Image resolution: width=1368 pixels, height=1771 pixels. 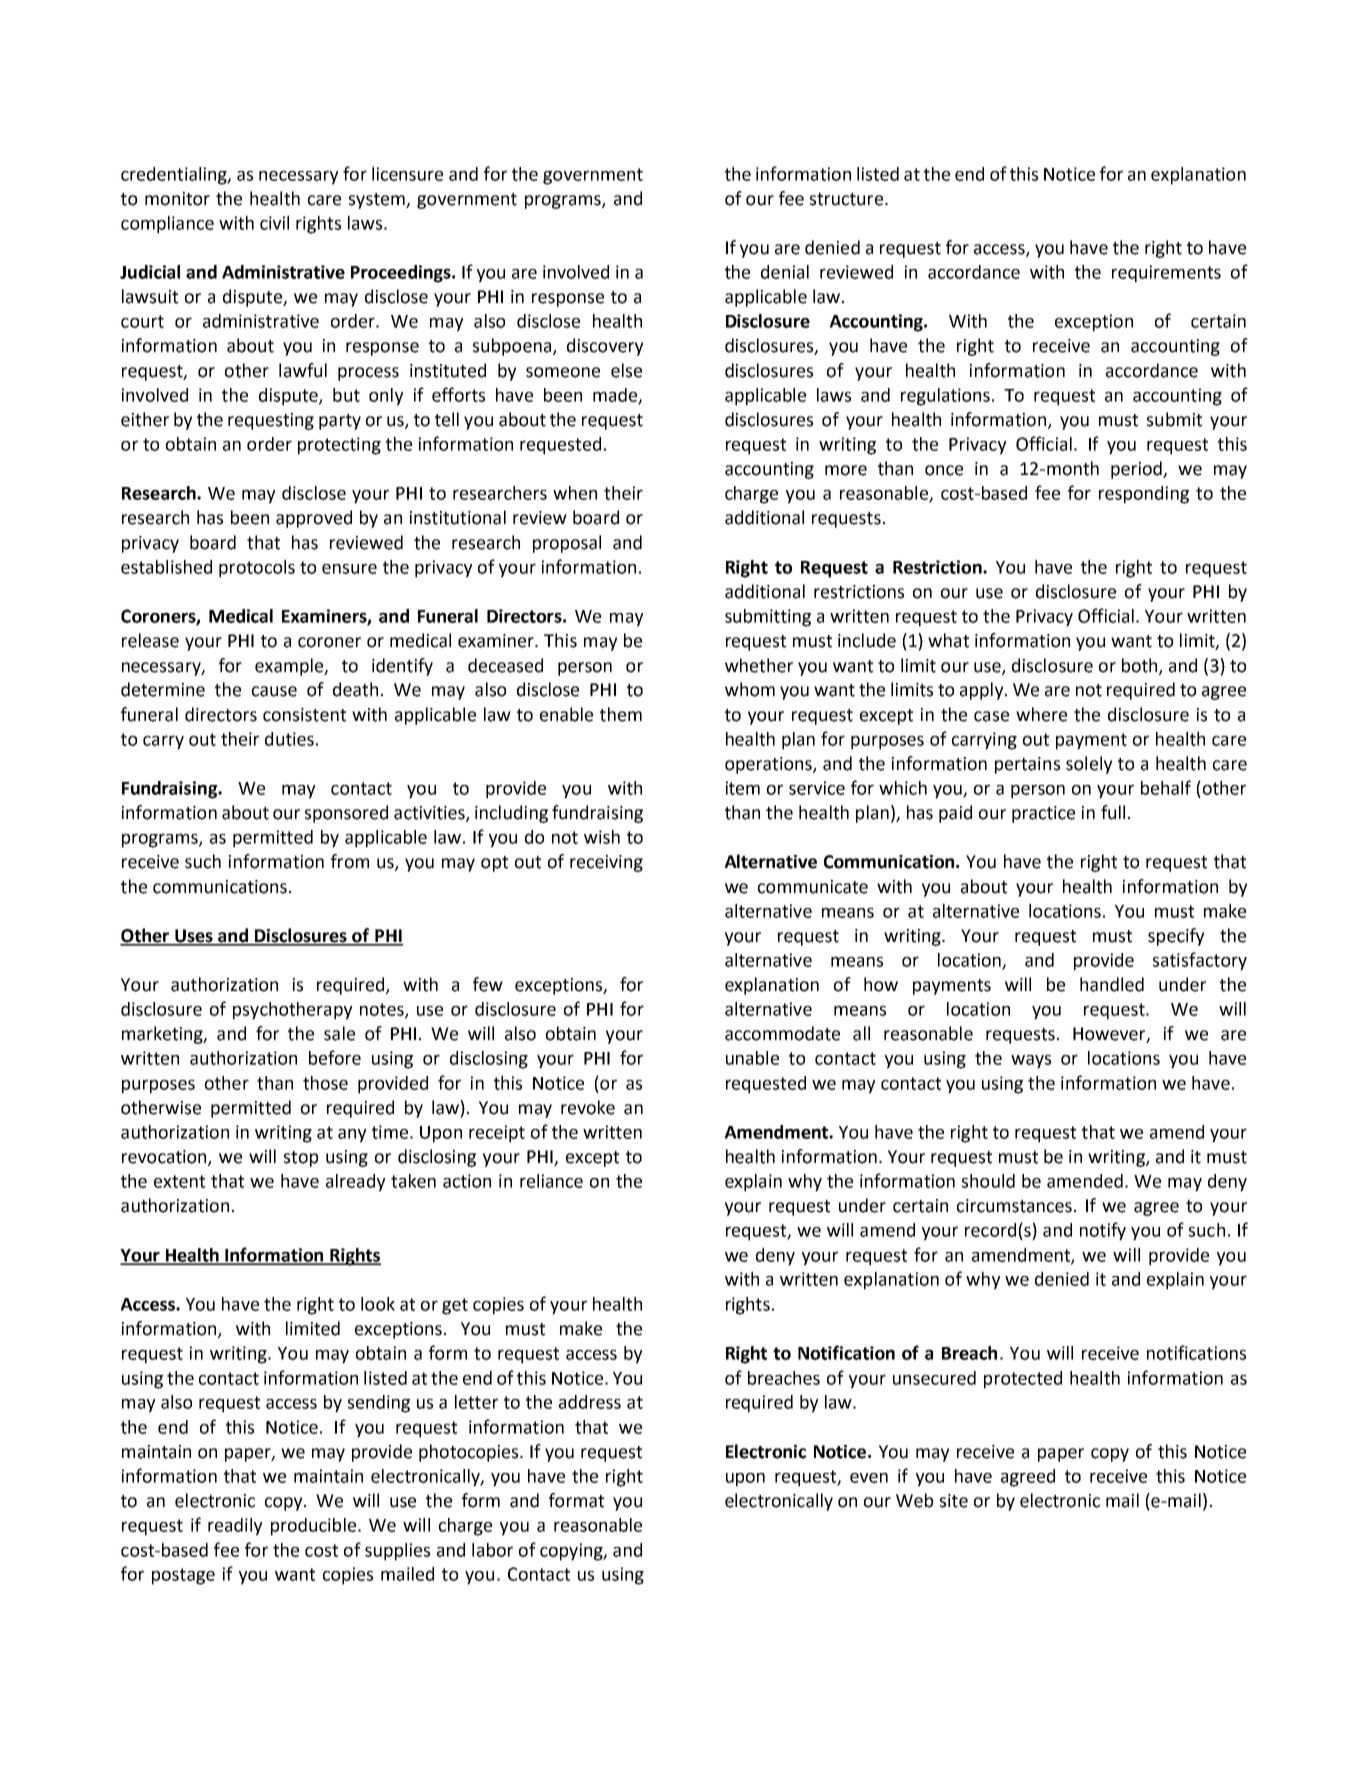 What do you see at coordinates (325, 1083) in the screenshot?
I see `those` at bounding box center [325, 1083].
